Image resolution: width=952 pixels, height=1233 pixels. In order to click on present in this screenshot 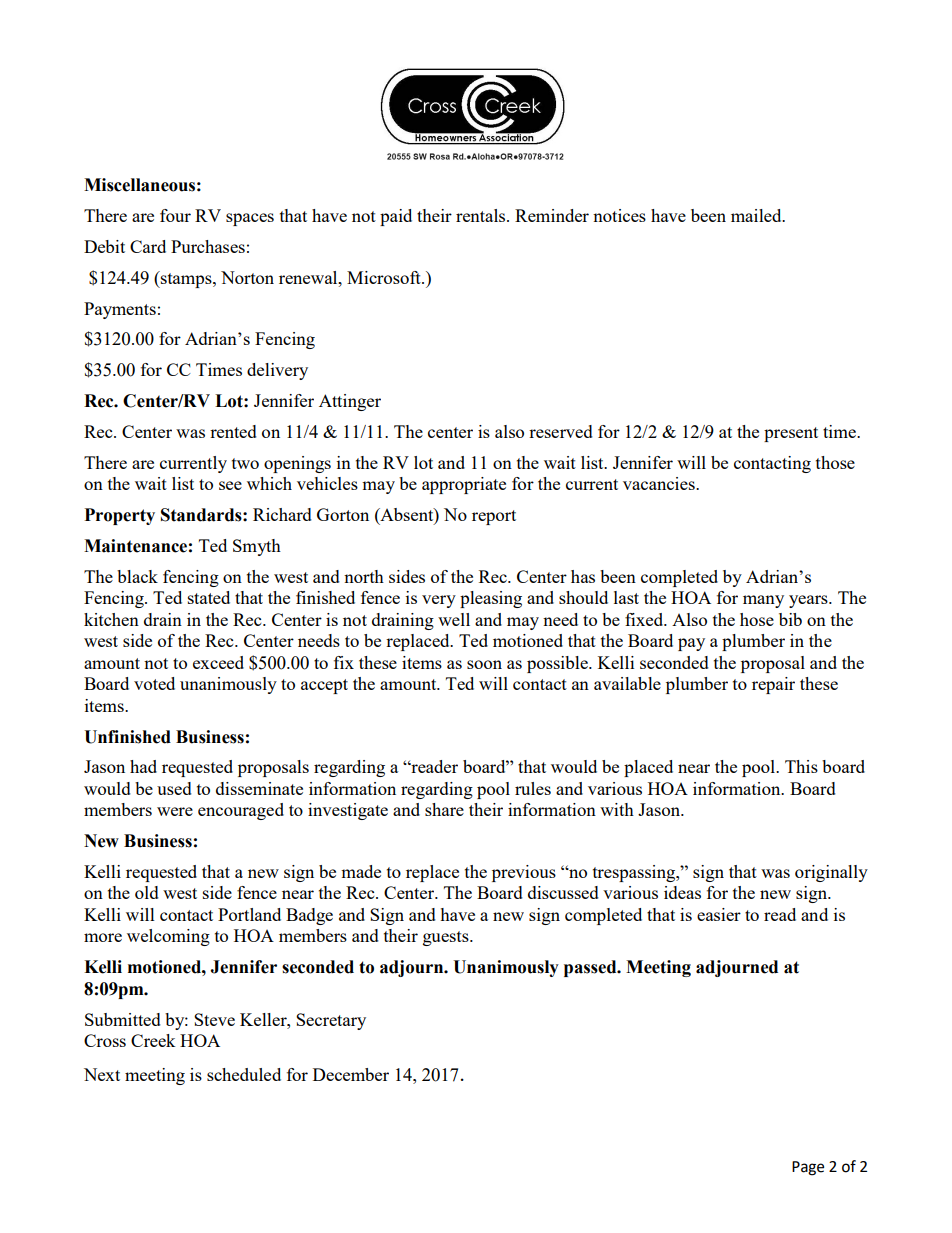, I will do `click(791, 434)`.
